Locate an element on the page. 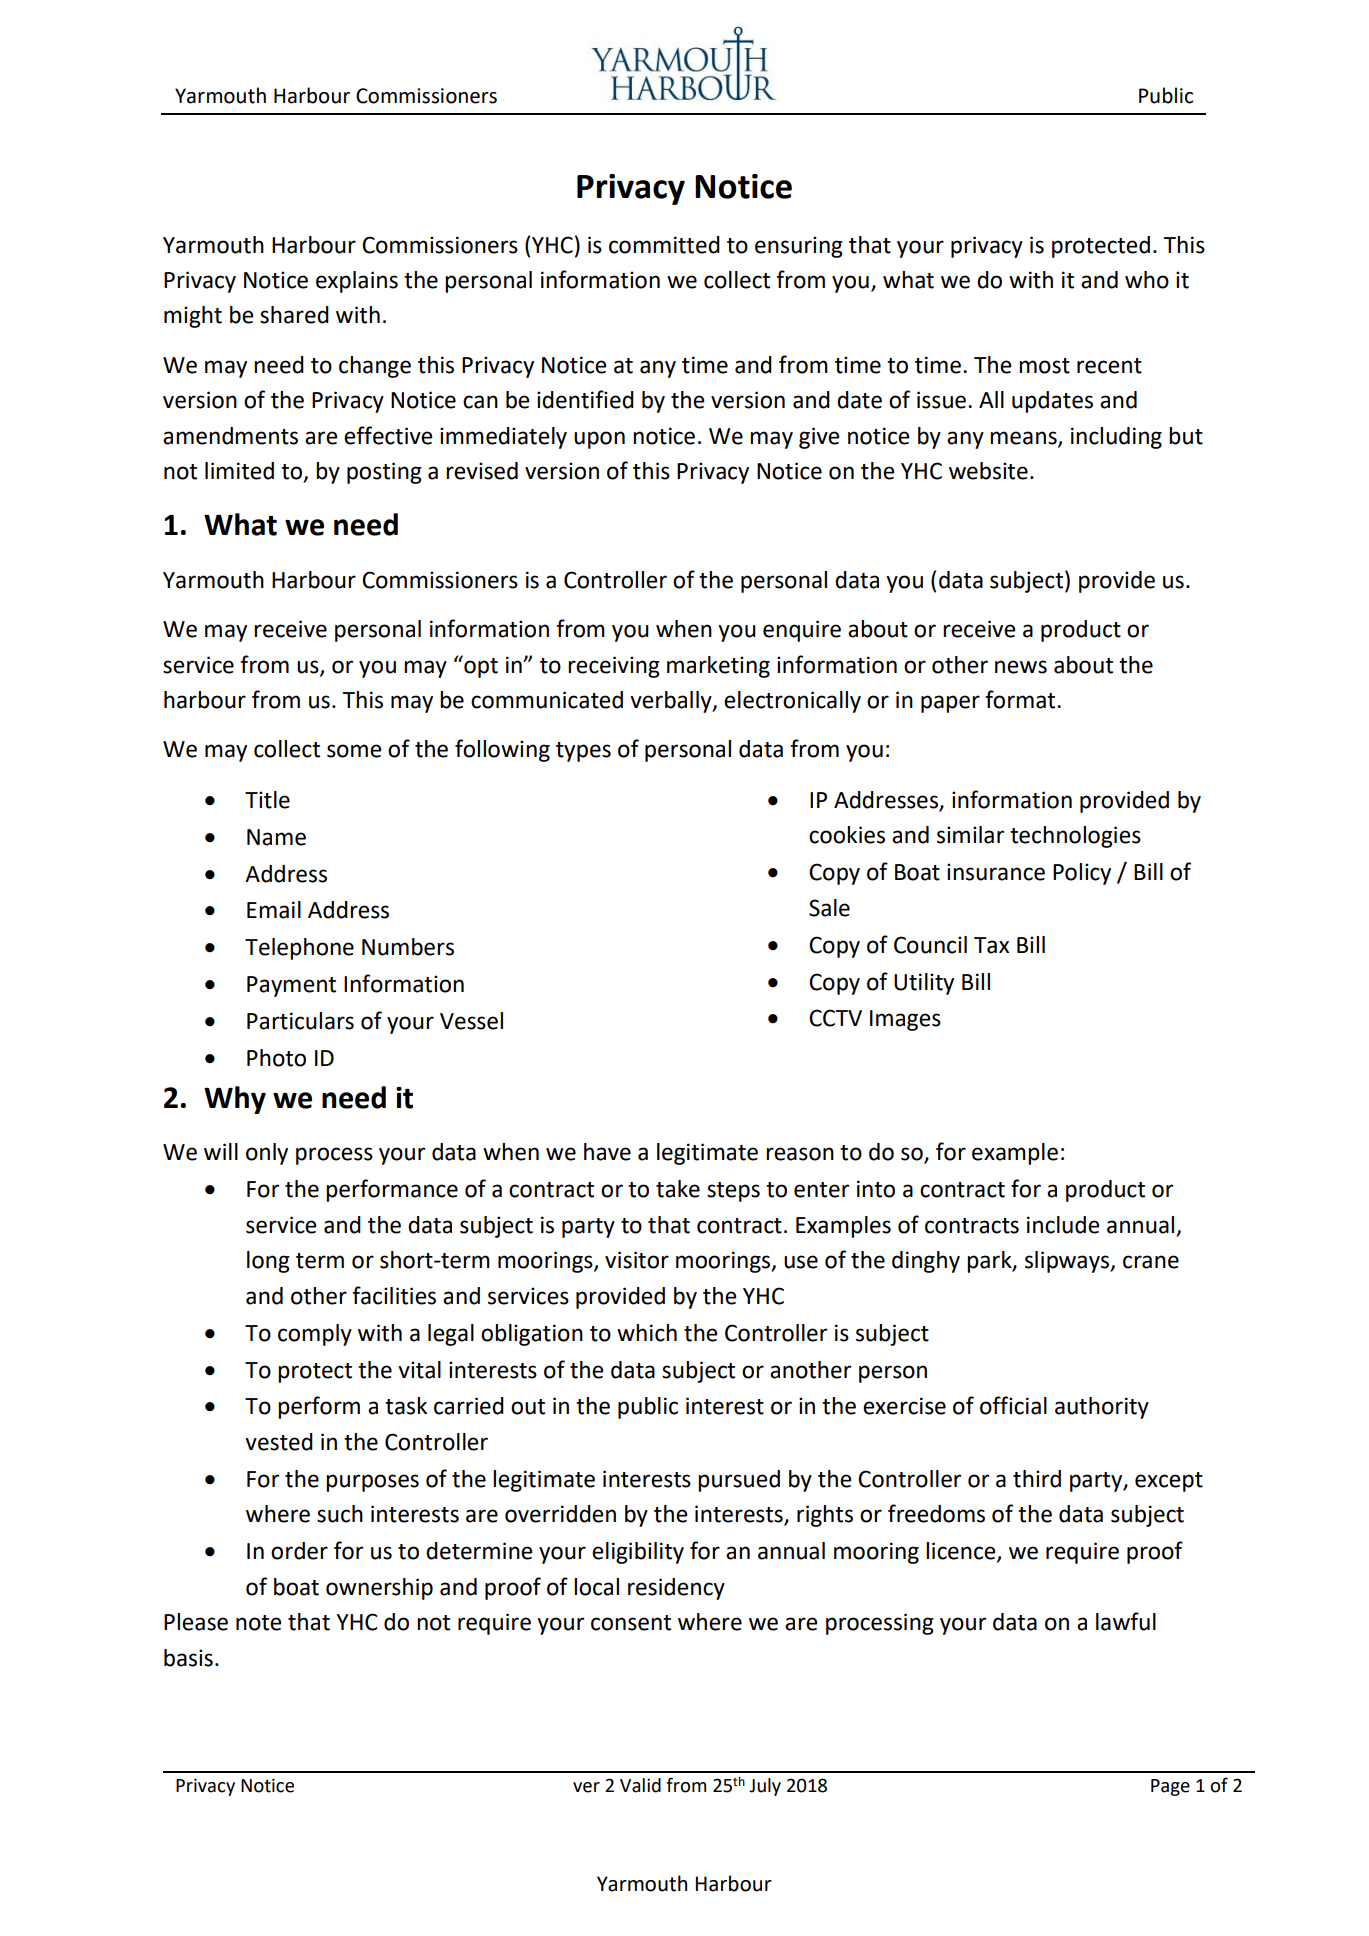  CCTV is located at coordinates (835, 1018).
